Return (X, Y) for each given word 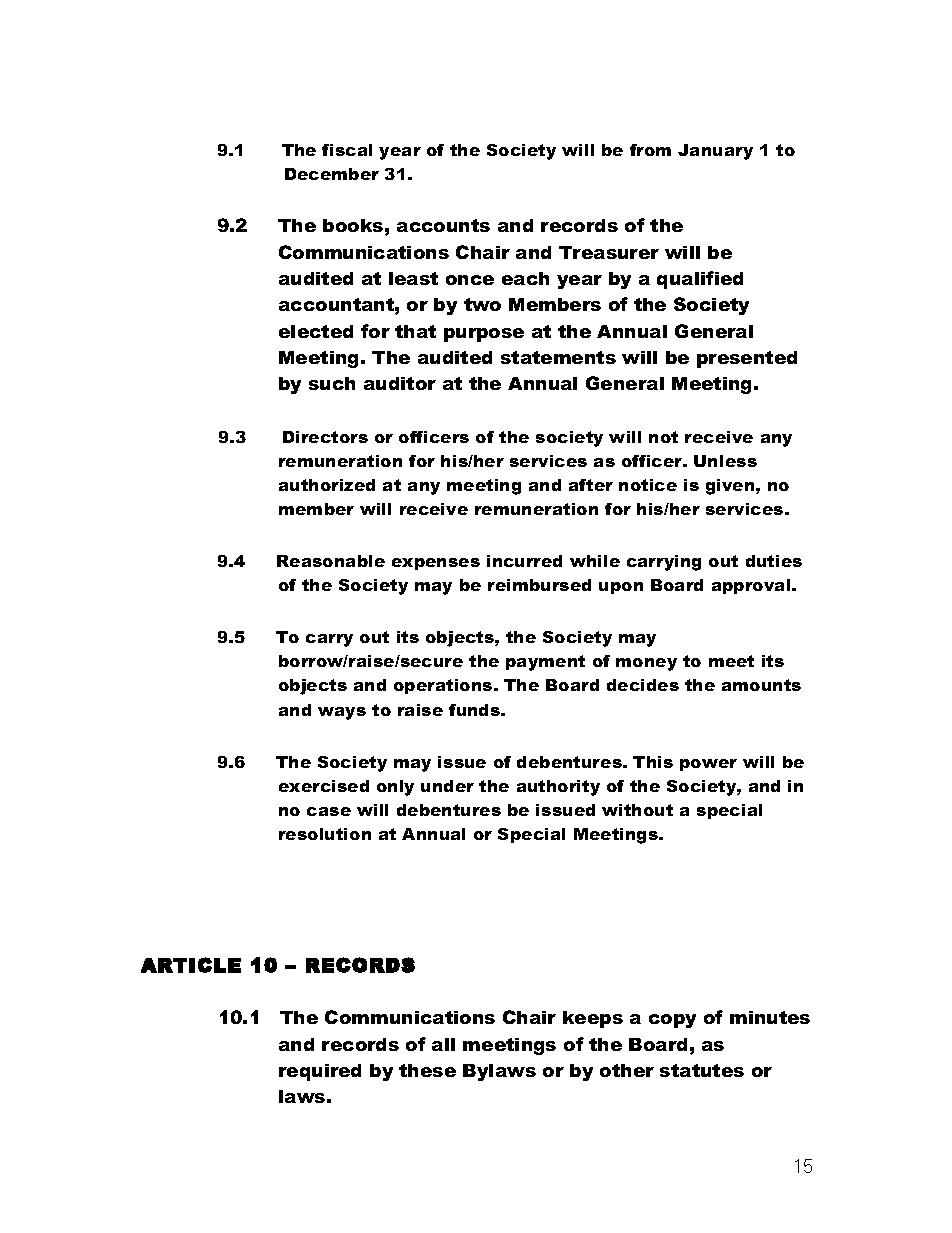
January (715, 152)
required (320, 1072)
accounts (443, 225)
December (332, 174)
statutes (702, 1070)
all (443, 1044)
